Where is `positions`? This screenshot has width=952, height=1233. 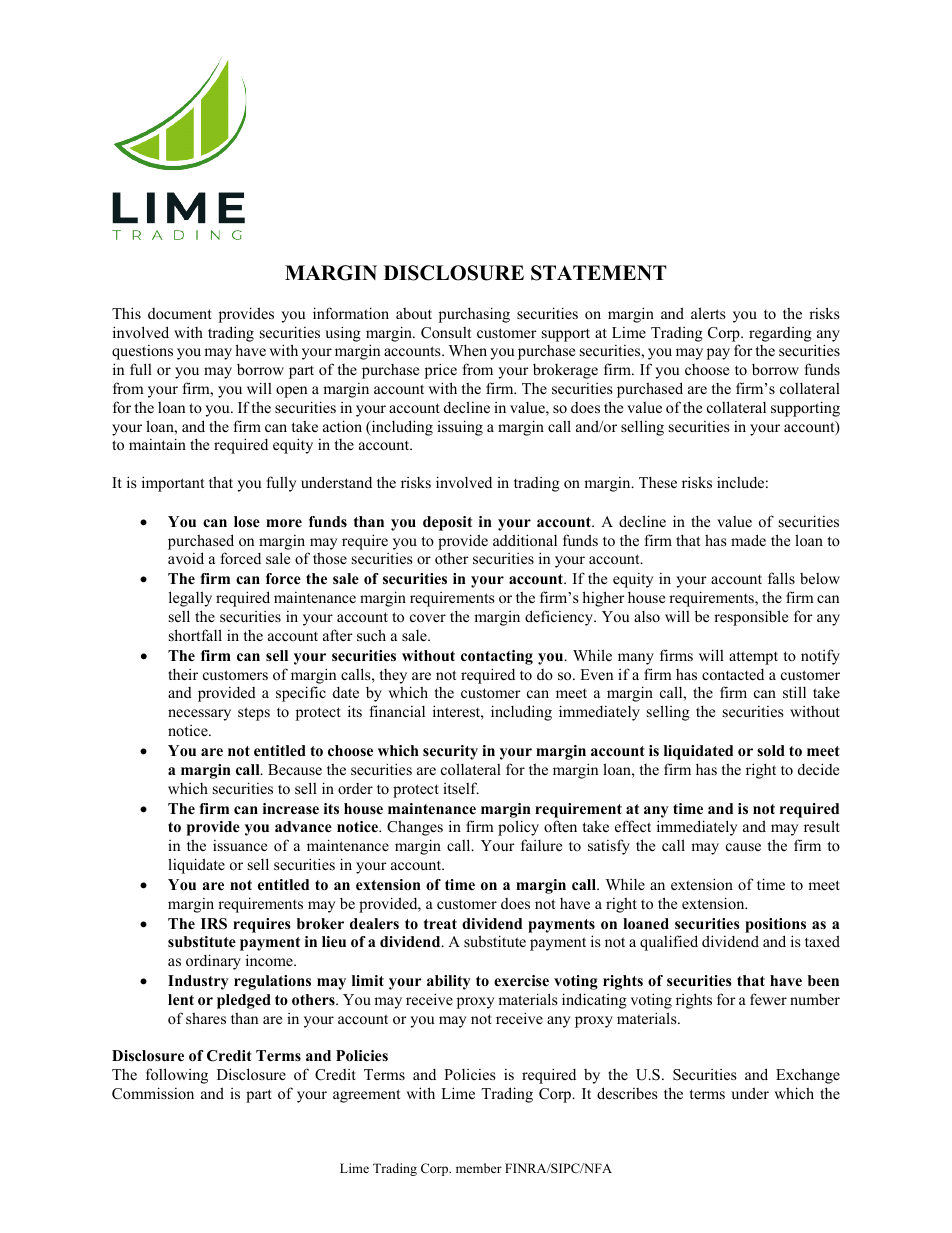
positions is located at coordinates (775, 925).
